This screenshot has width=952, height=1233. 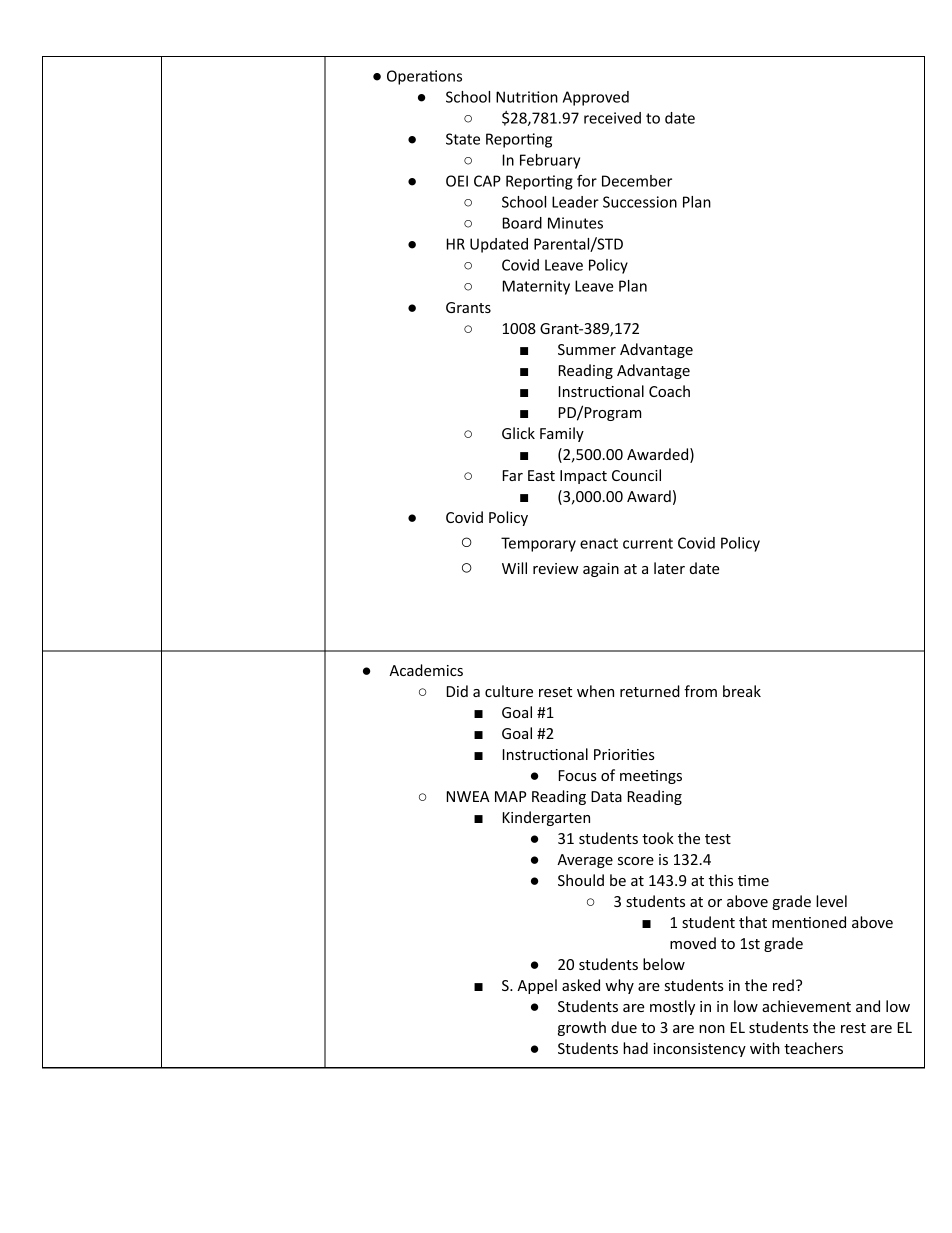 I want to click on break, so click(x=742, y=691).
